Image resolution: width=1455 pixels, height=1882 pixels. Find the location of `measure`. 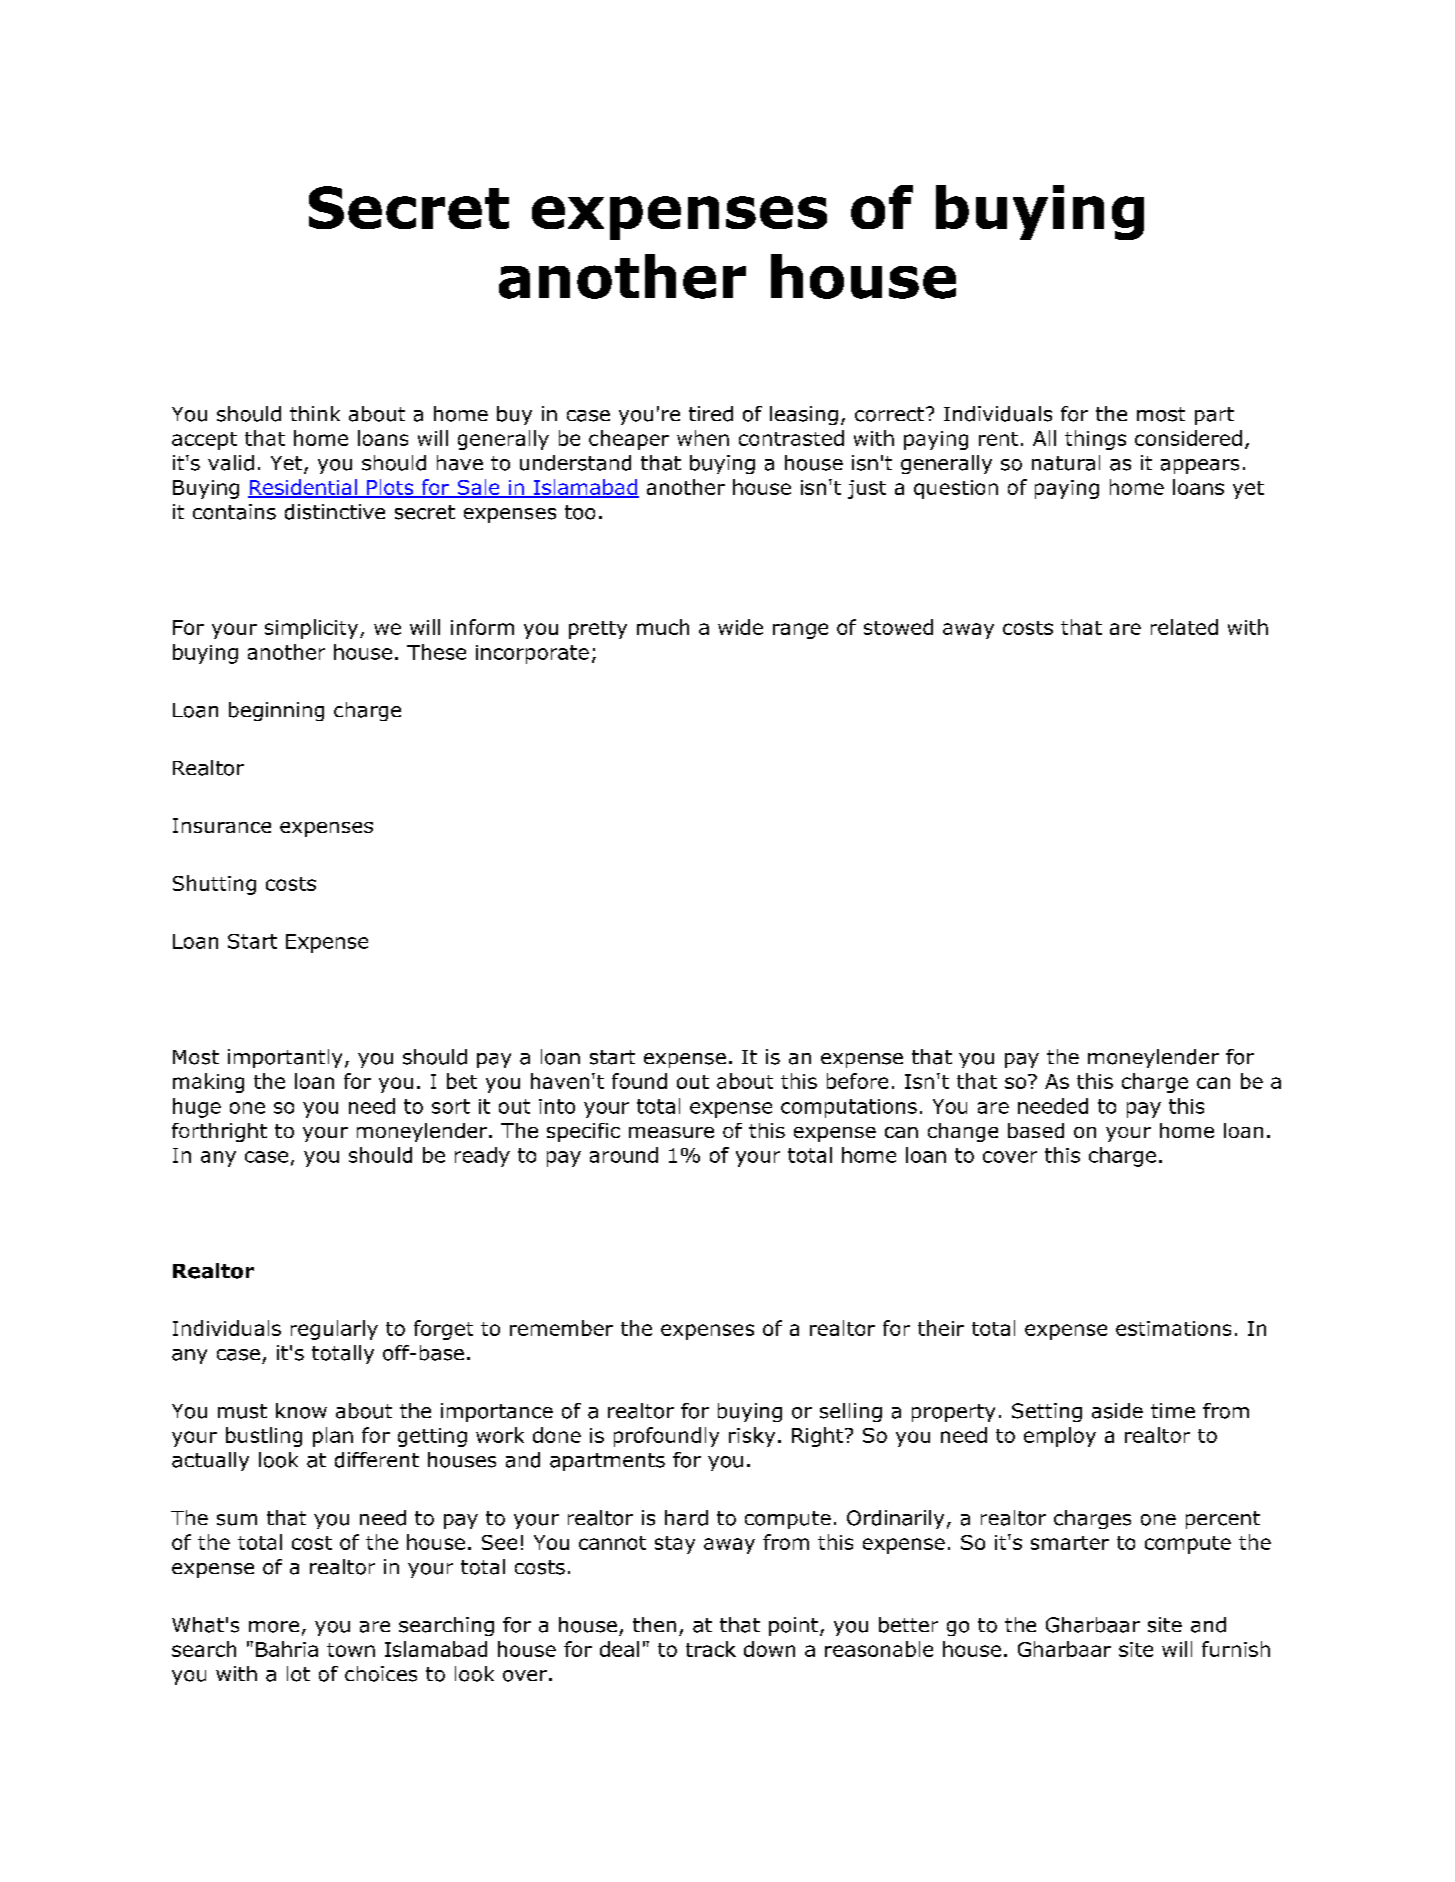

measure is located at coordinates (671, 1132).
